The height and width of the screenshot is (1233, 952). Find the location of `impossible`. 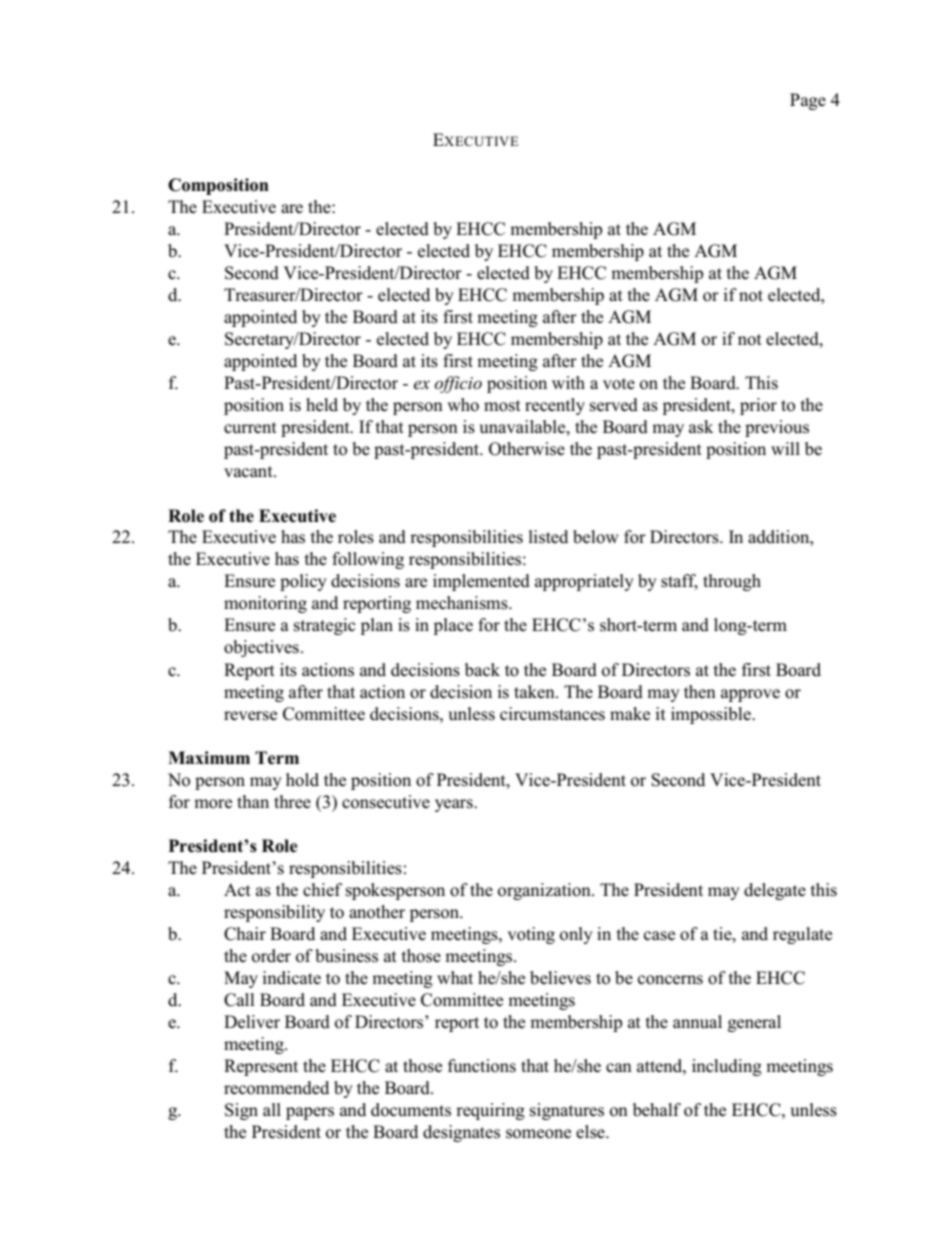

impossible is located at coordinates (712, 715).
